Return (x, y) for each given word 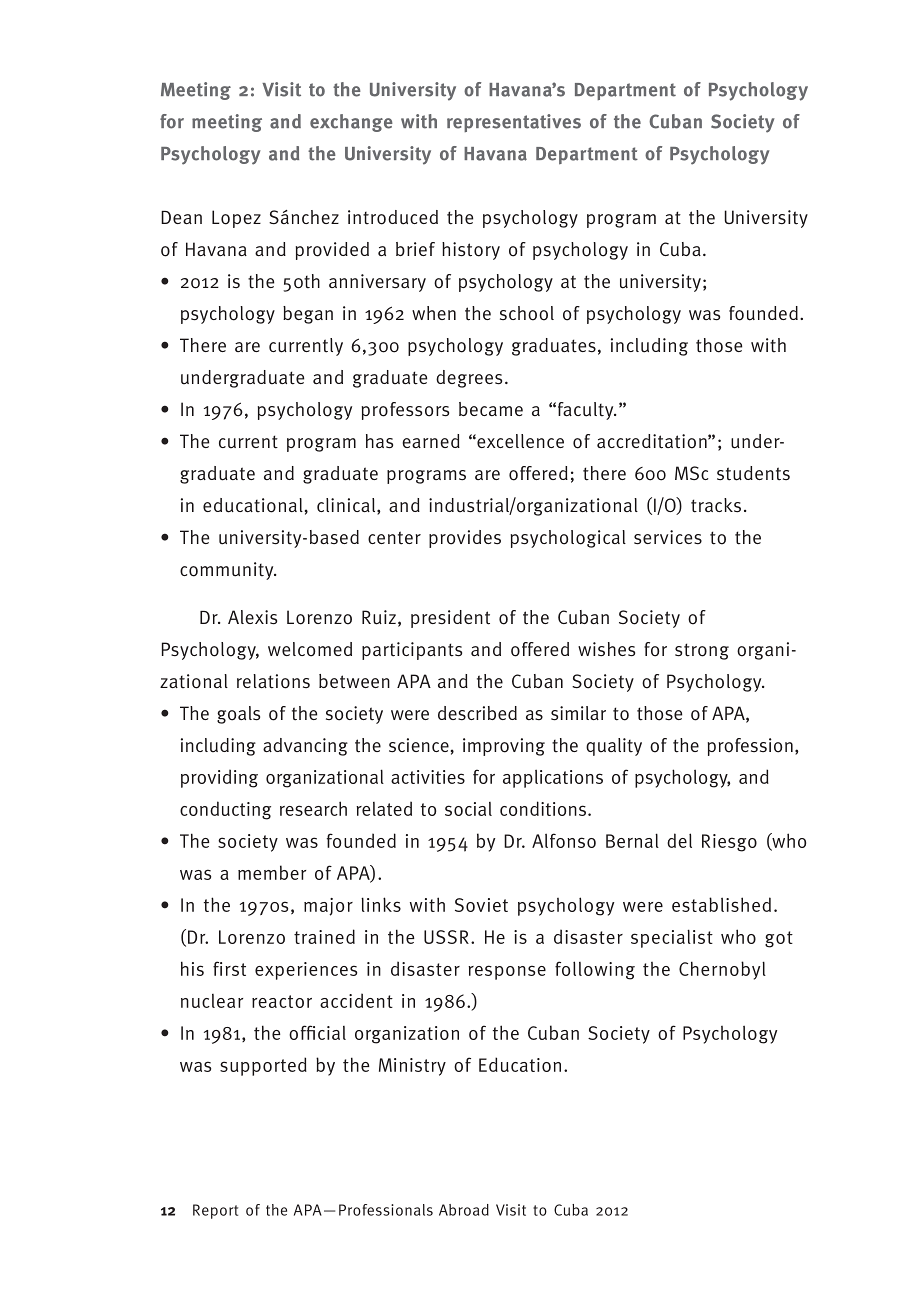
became (491, 409)
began (308, 315)
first (229, 968)
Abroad (464, 1210)
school (527, 313)
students (753, 473)
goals (238, 715)
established (721, 904)
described (477, 713)
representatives (514, 123)
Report (215, 1211)
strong (702, 651)
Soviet (481, 905)
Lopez (236, 219)
